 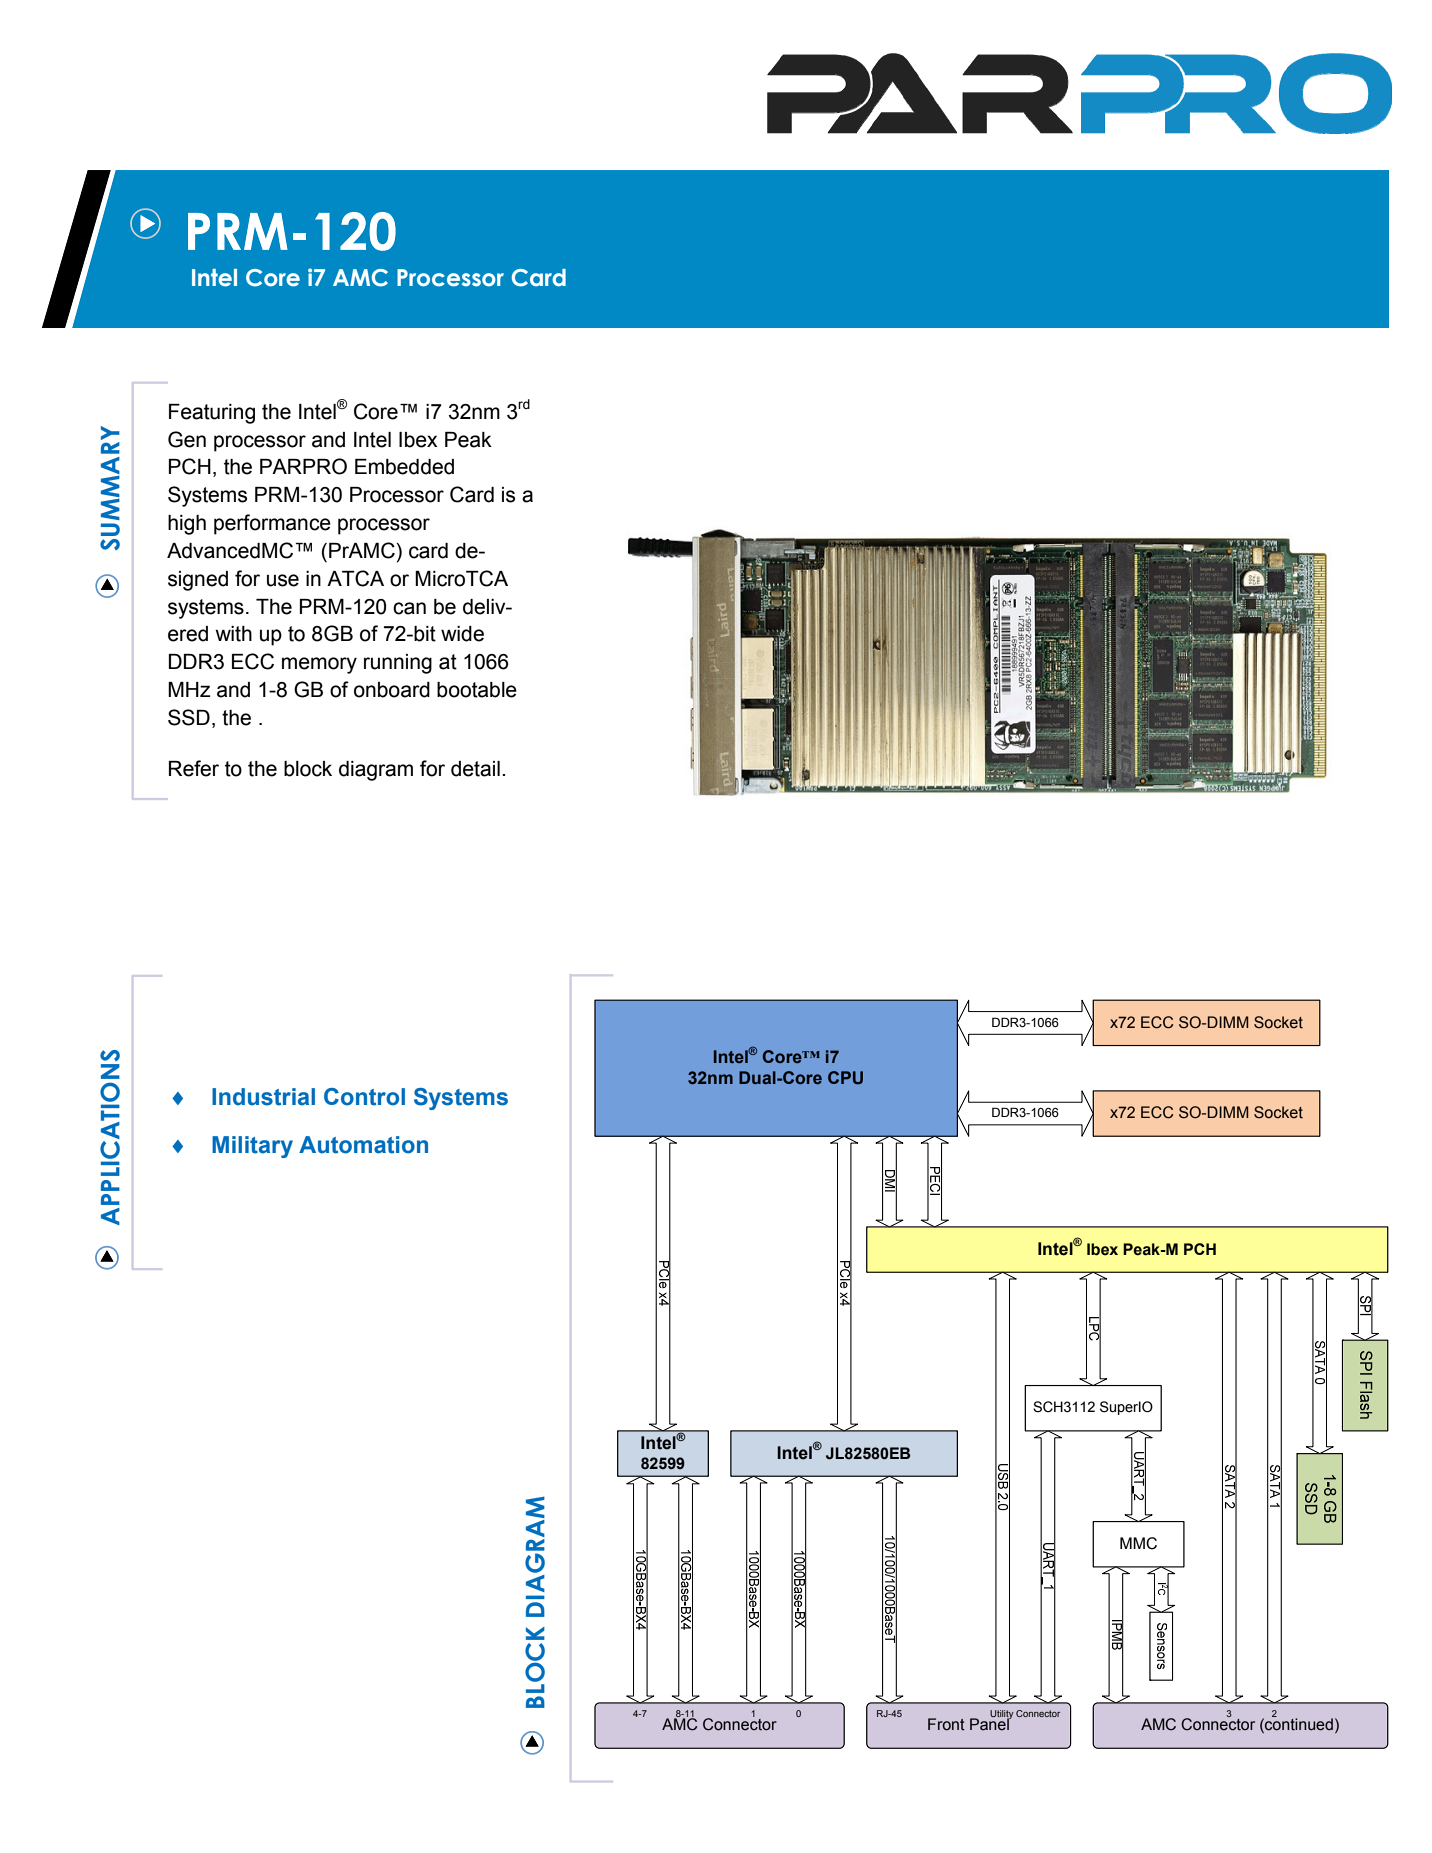 I want to click on Control, so click(x=364, y=1097).
